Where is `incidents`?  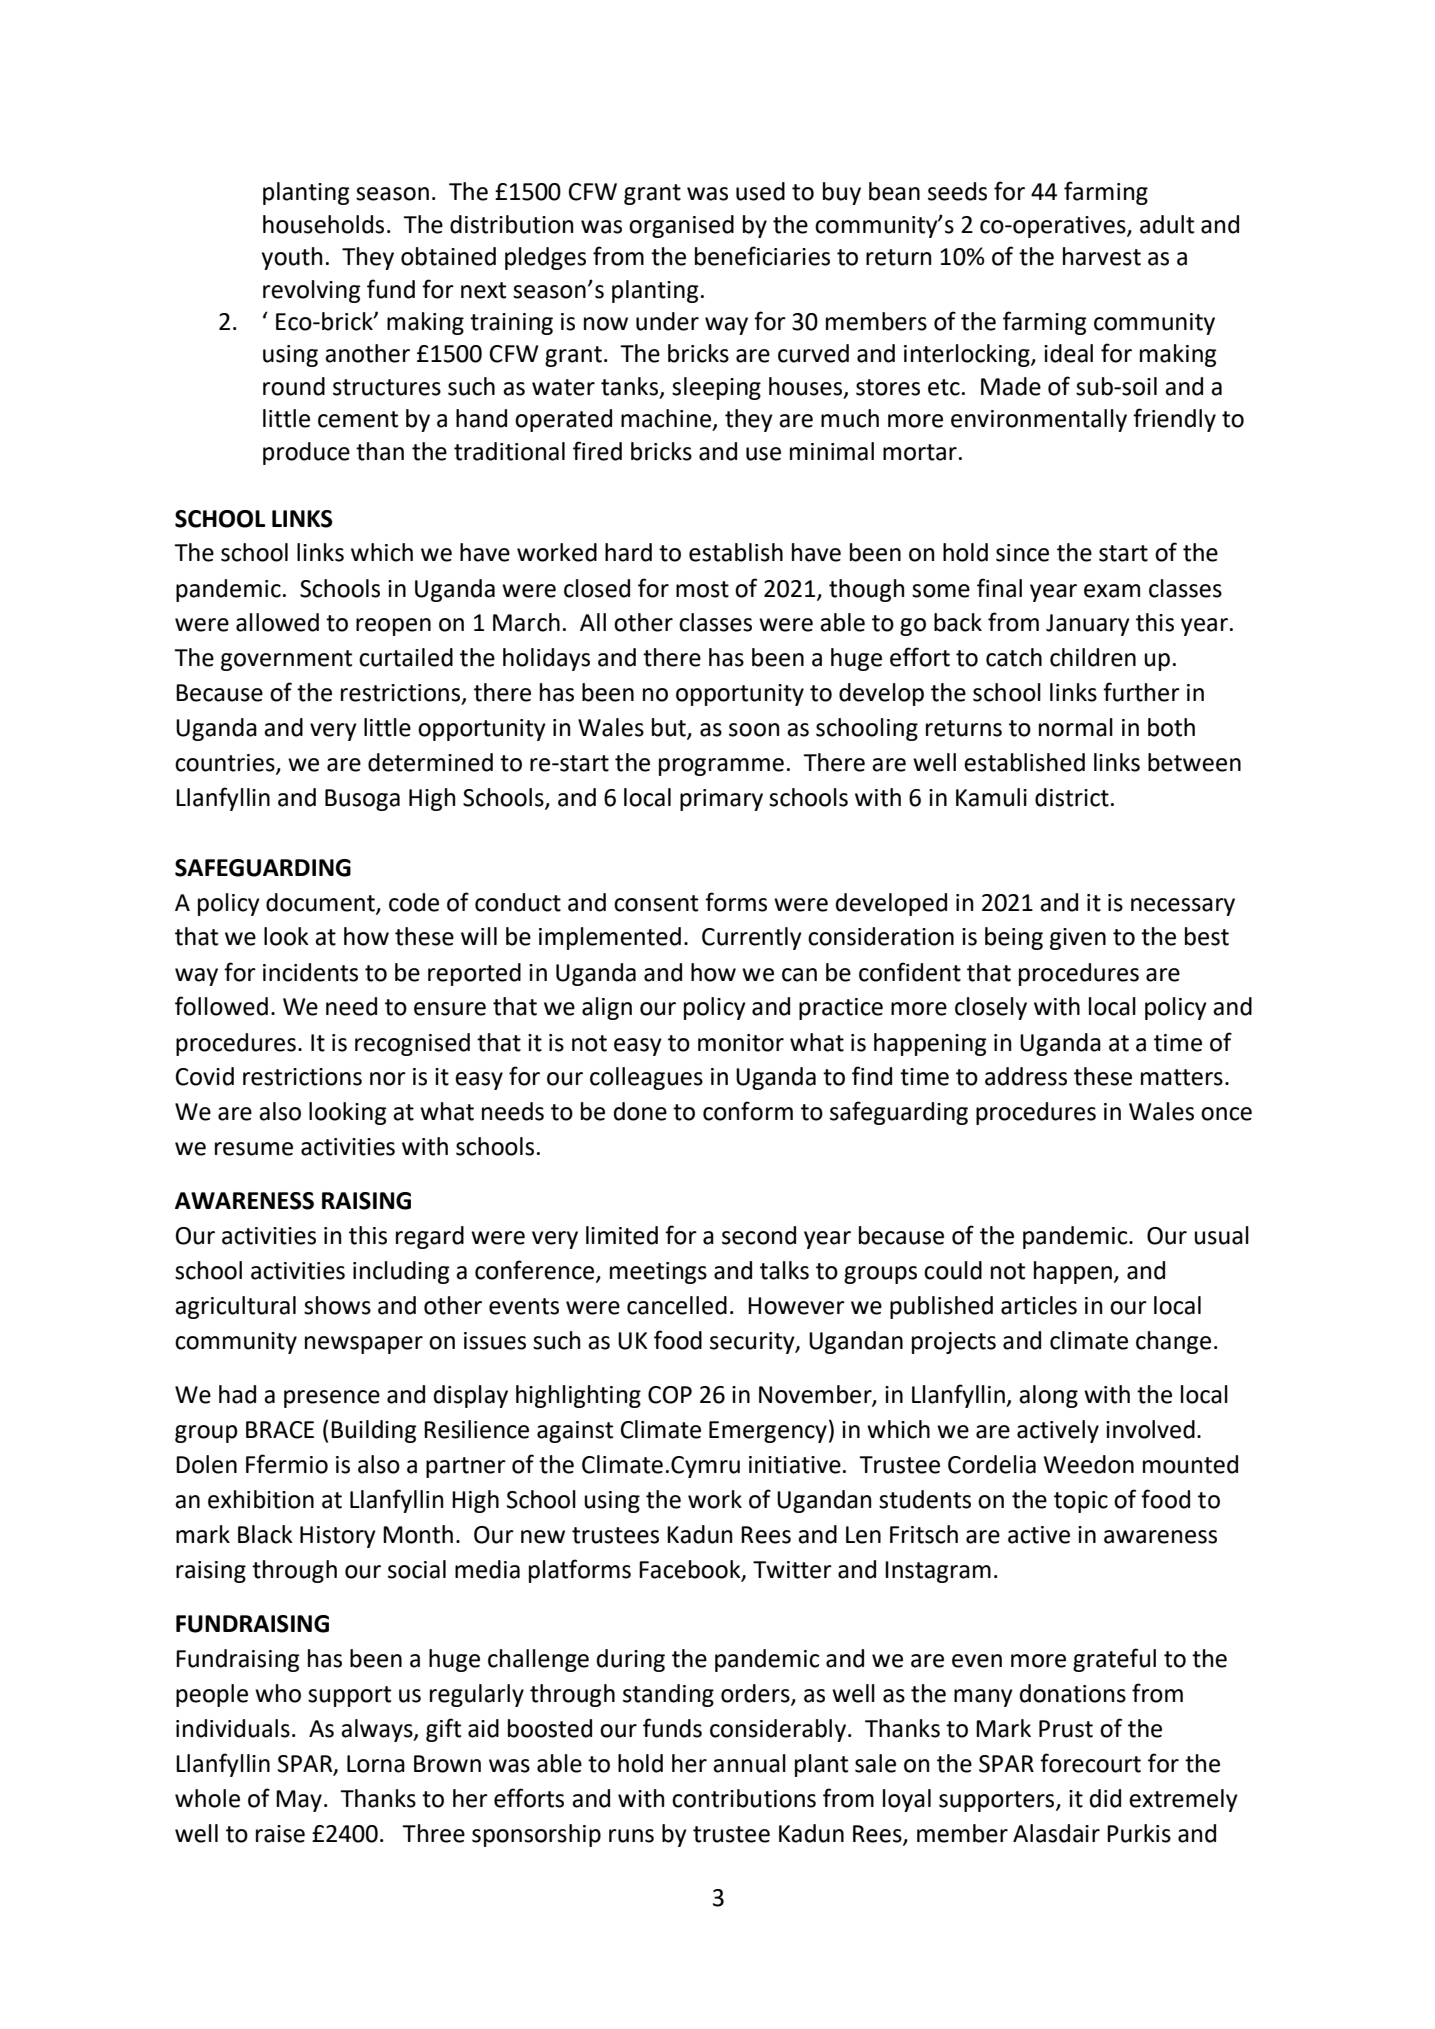
incidents is located at coordinates (310, 972).
